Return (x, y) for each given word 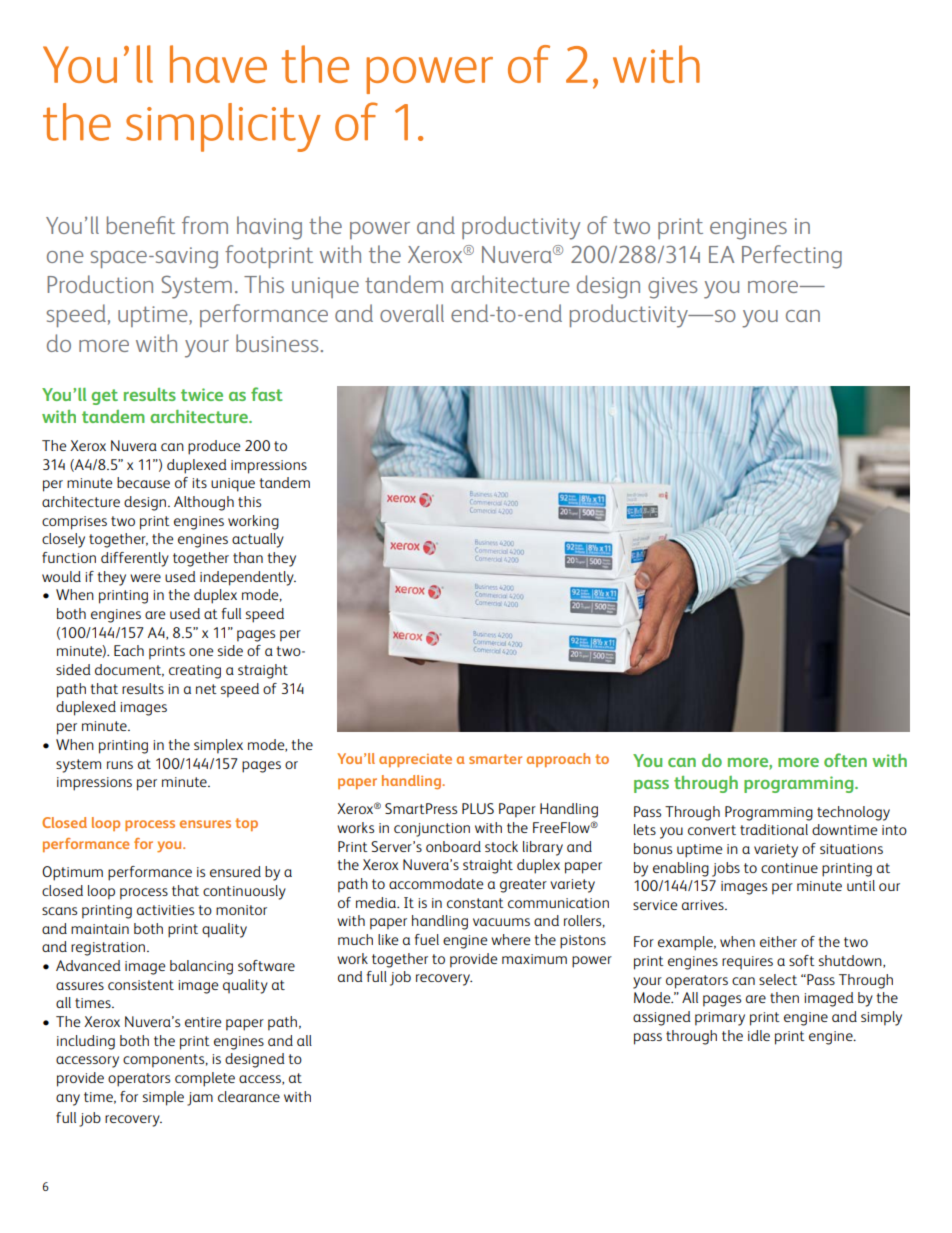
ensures (205, 824)
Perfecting (792, 257)
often (845, 760)
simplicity (223, 127)
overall (412, 313)
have (218, 64)
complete (205, 1079)
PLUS (478, 808)
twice (202, 394)
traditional (774, 829)
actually (258, 540)
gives (673, 288)
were (145, 578)
